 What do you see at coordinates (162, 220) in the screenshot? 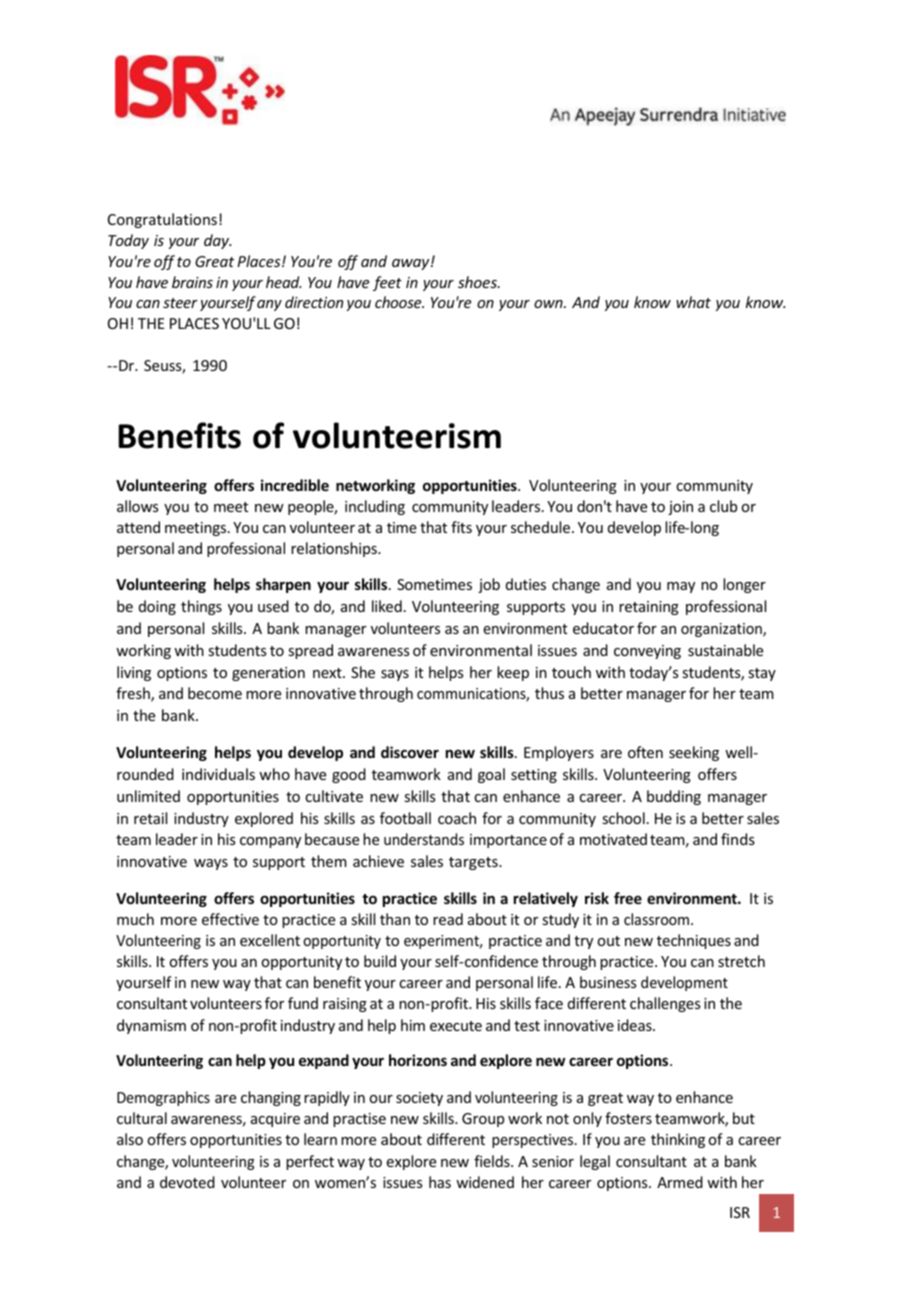
I see `Congratulations` at bounding box center [162, 220].
